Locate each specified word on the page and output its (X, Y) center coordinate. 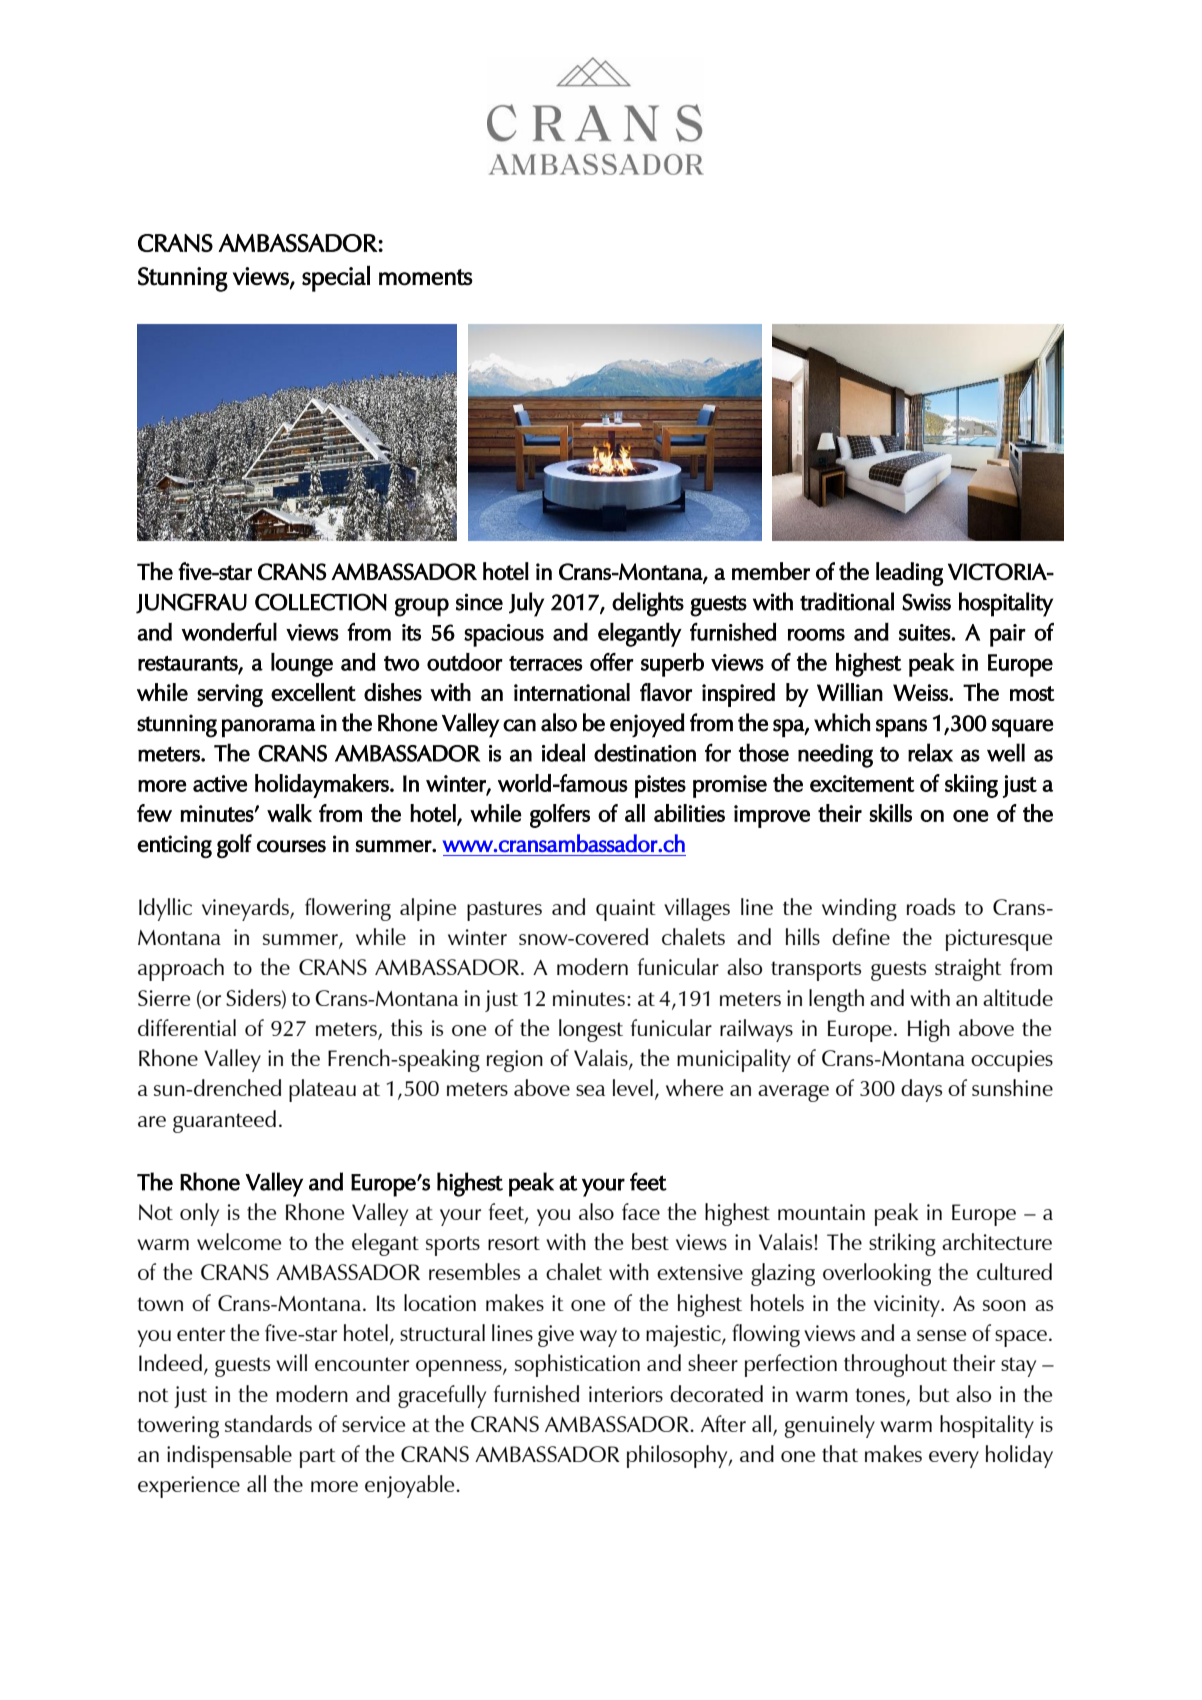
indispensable (229, 1456)
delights (648, 604)
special (336, 279)
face (641, 1211)
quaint (626, 910)
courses (291, 846)
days (921, 1090)
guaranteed (224, 1121)
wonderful (229, 632)
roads (931, 906)
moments (426, 277)
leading (909, 574)
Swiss (926, 602)
